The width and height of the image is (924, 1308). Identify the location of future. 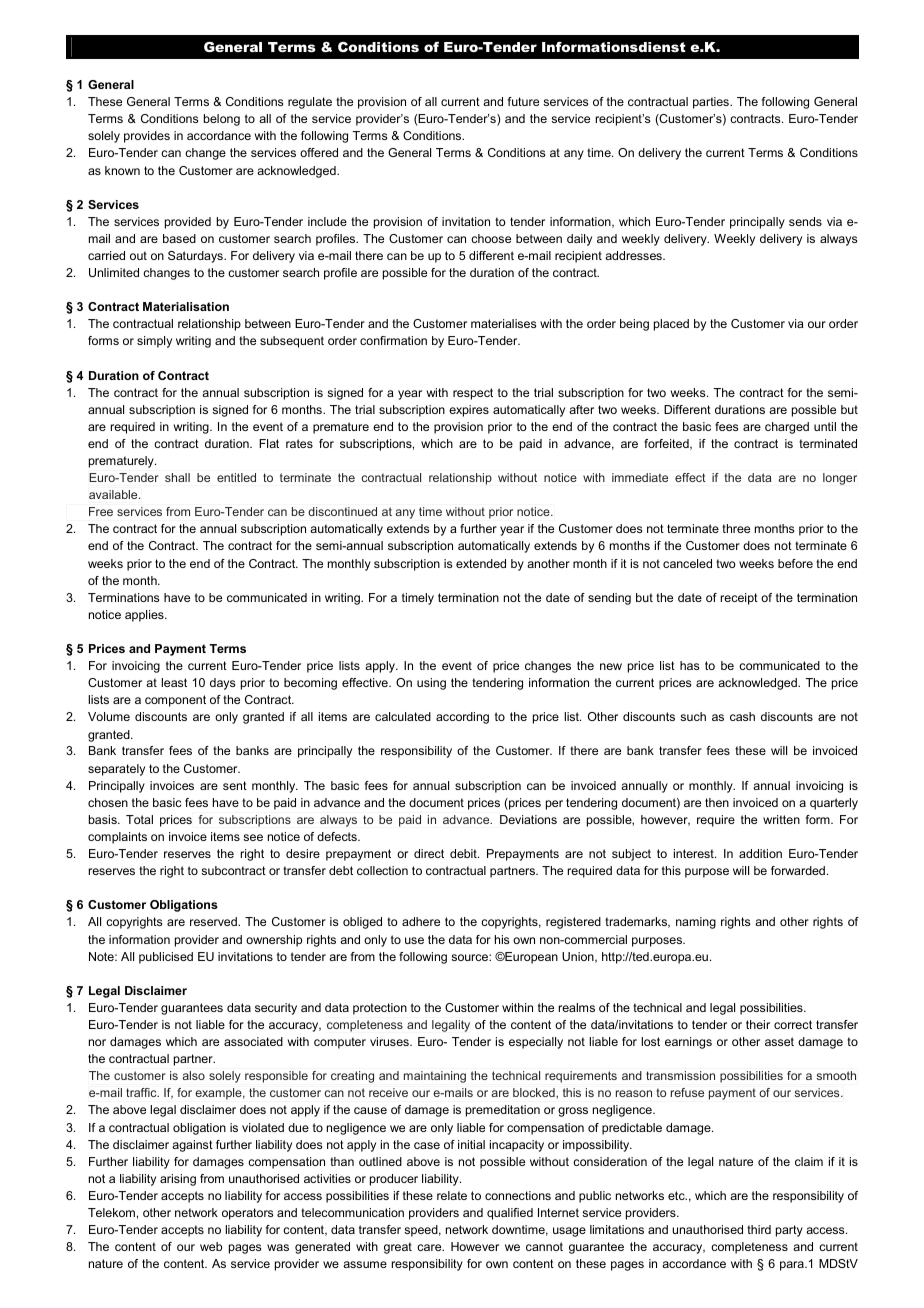
(523, 101).
